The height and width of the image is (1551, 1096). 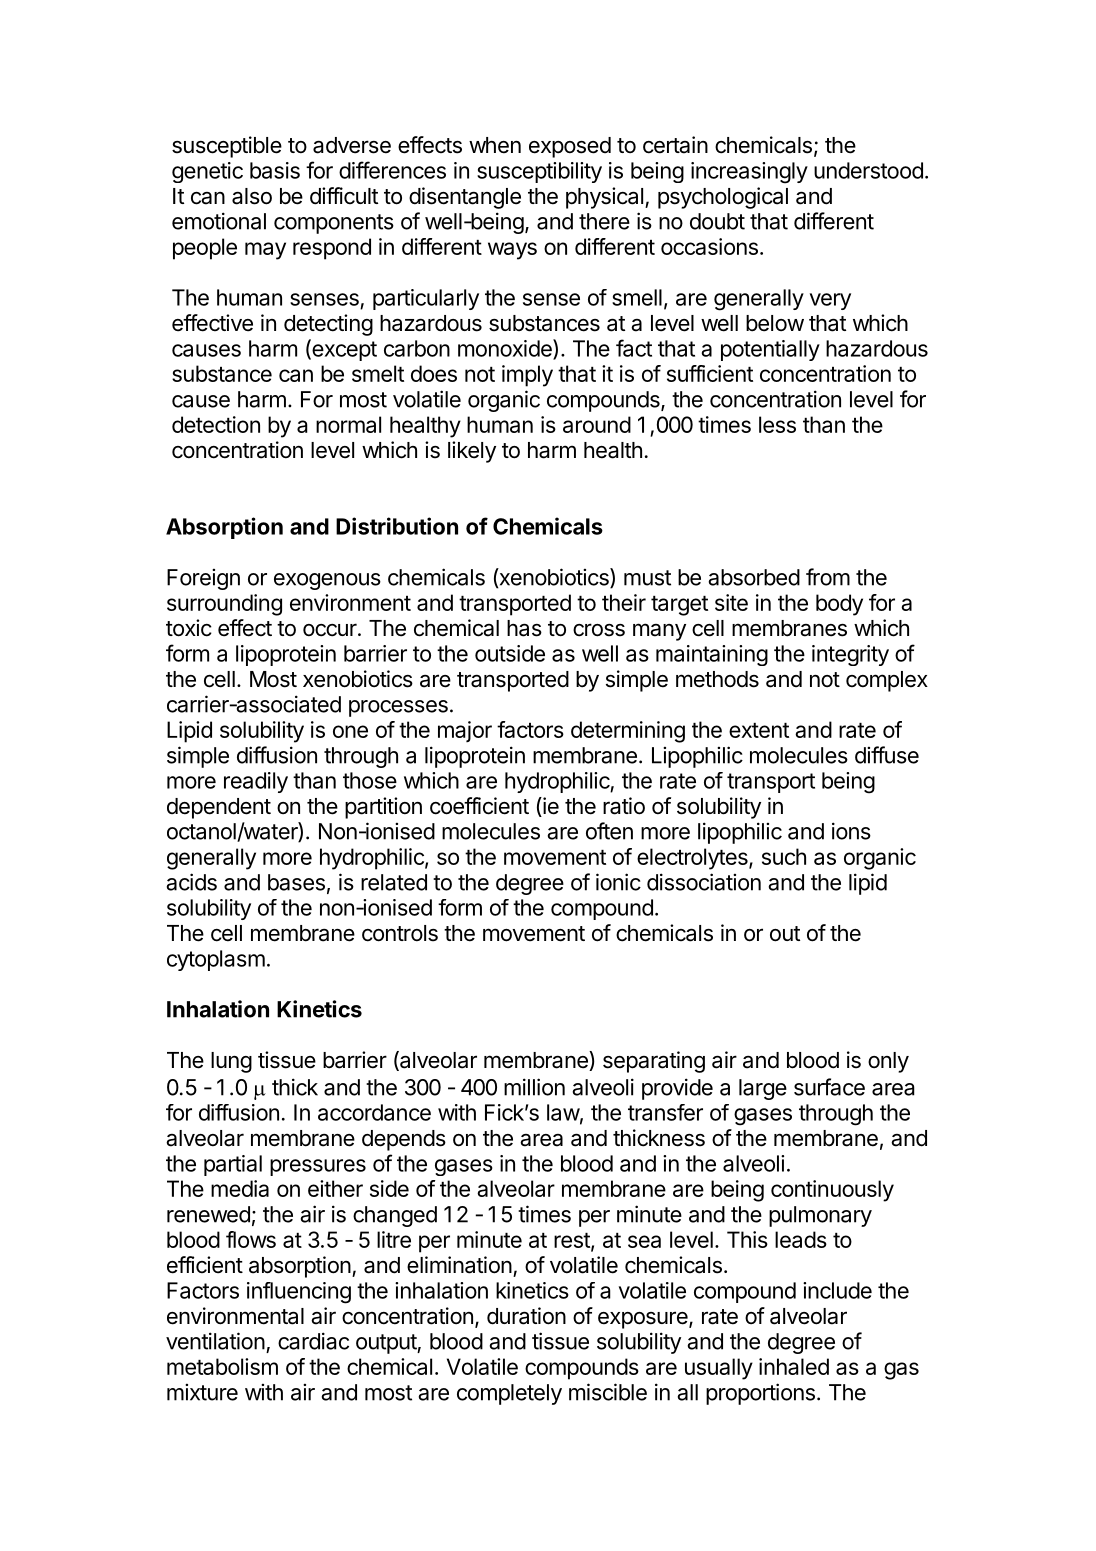 What do you see at coordinates (509, 1394) in the image?
I see `completely` at bounding box center [509, 1394].
